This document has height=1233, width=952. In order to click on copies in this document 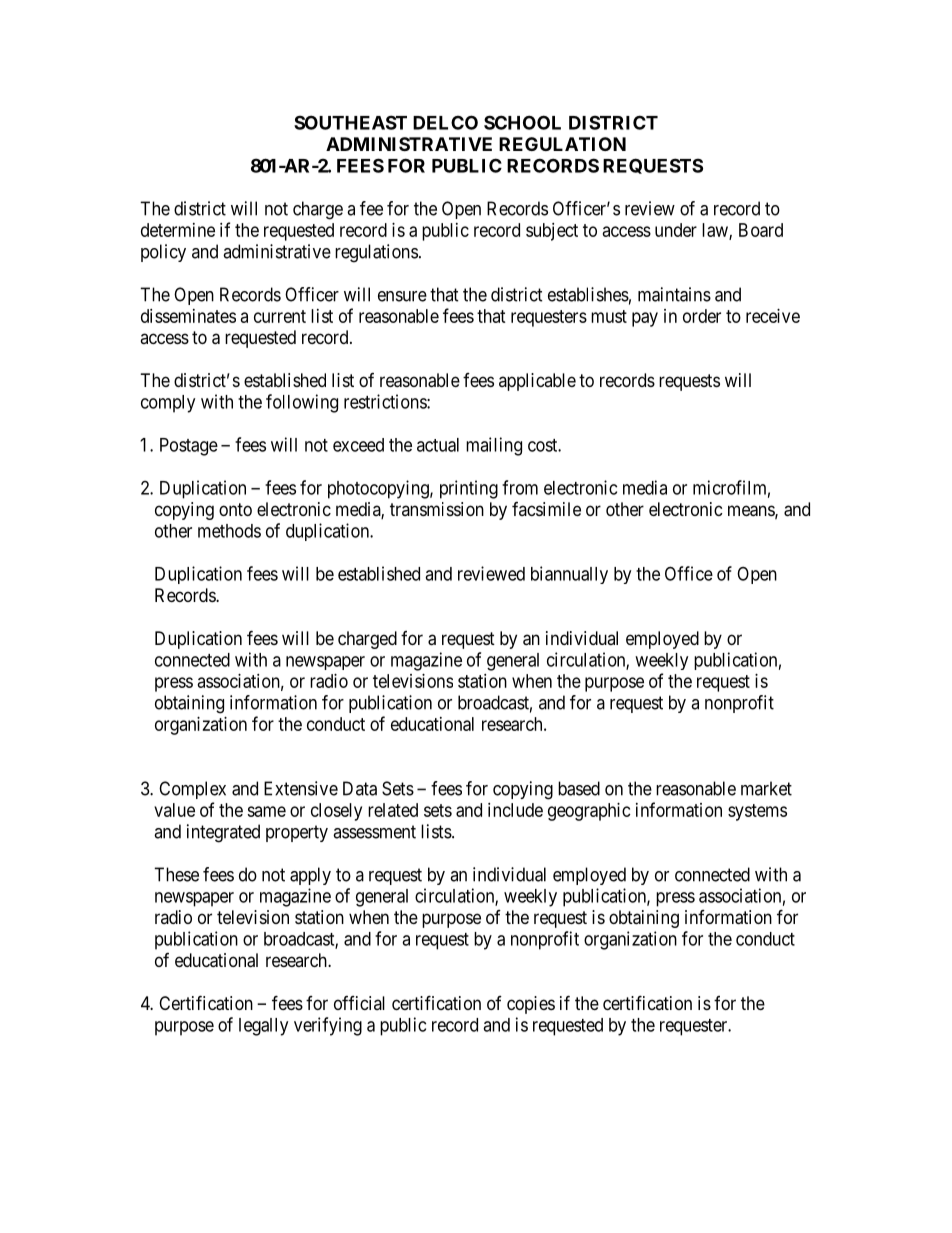, I will do `click(531, 1005)`.
